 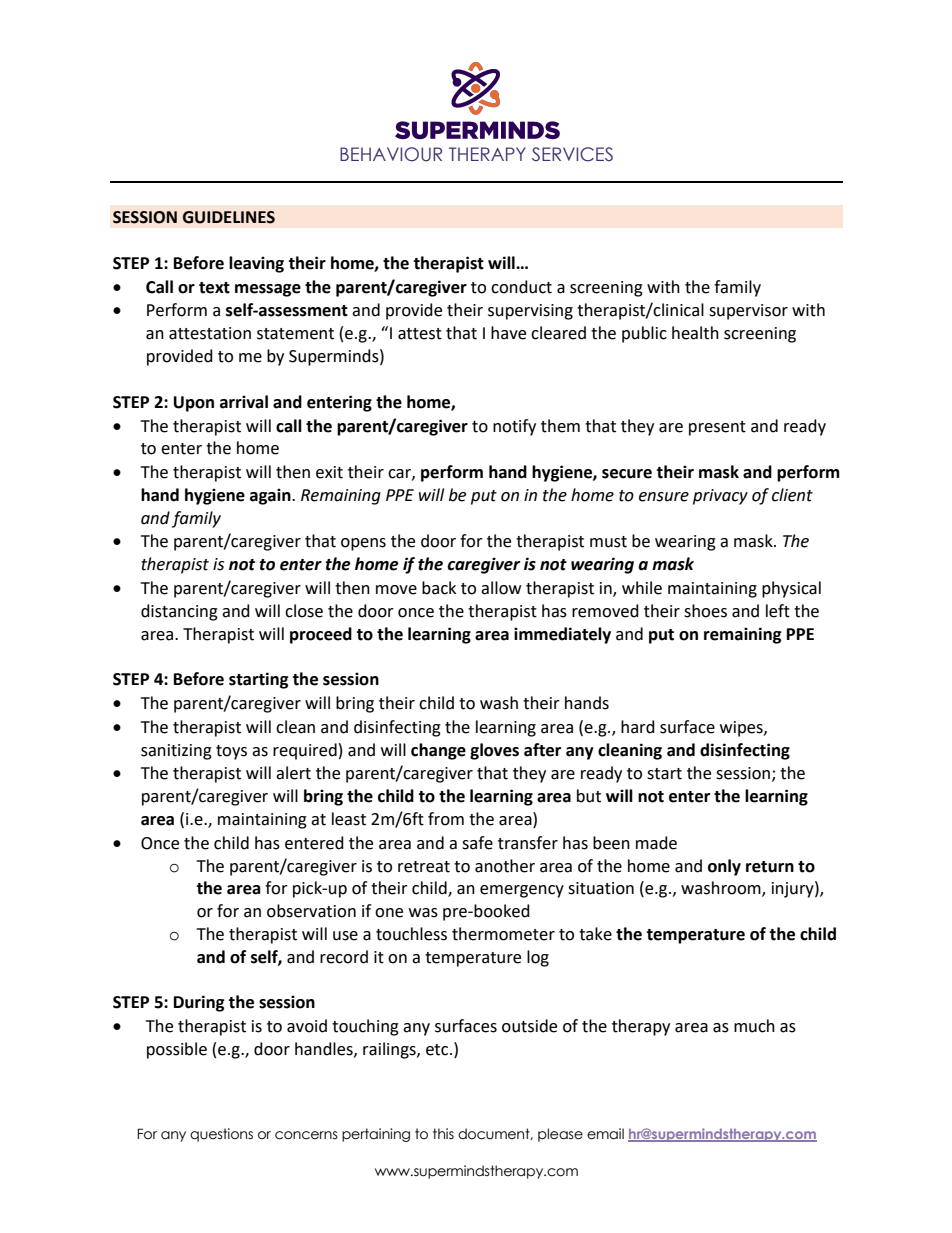 I want to click on this, so click(x=443, y=1134).
